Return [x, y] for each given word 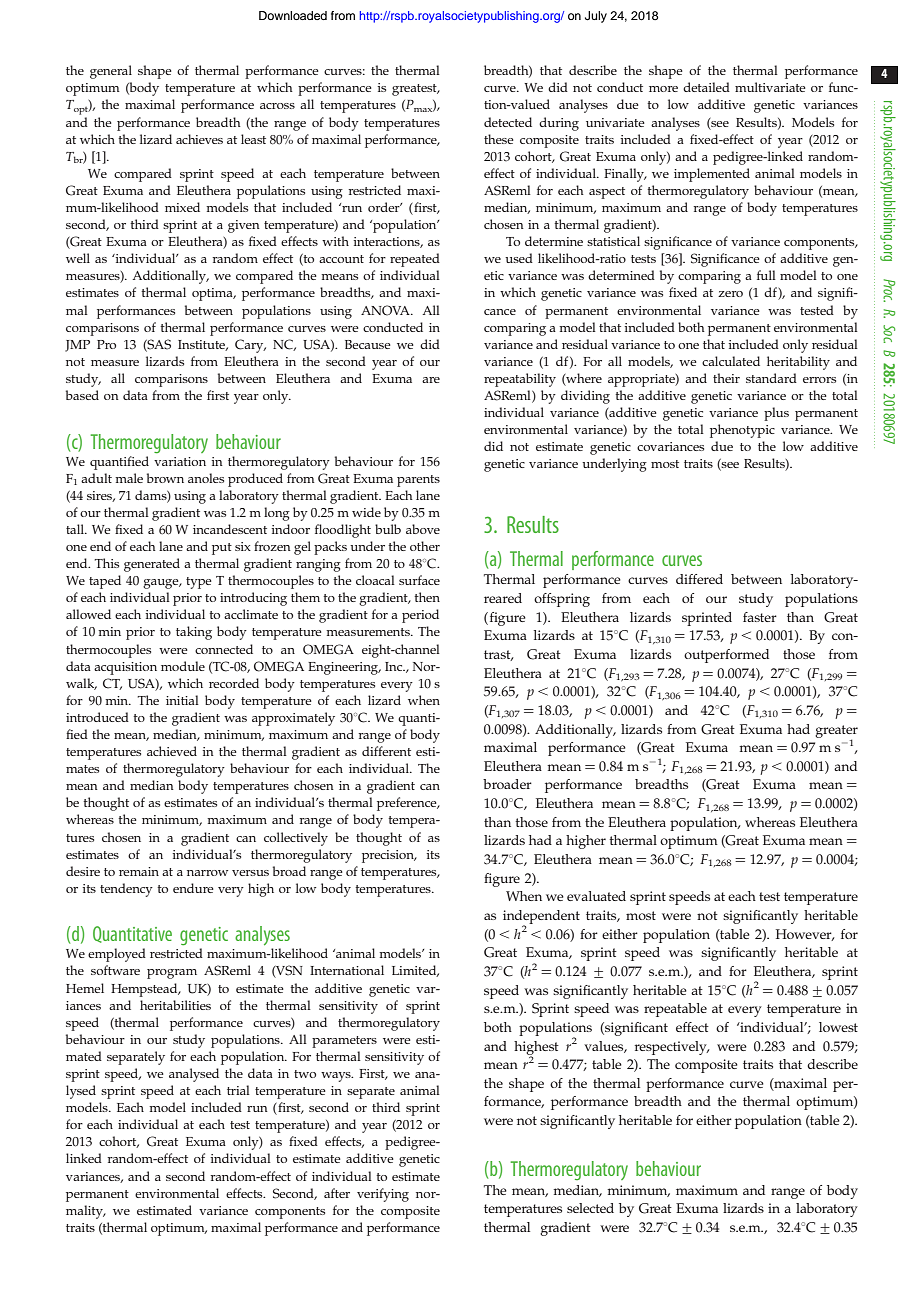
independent [541, 918]
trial [238, 1090]
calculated [731, 361]
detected [508, 122]
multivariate [770, 87]
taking [194, 633]
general [111, 72]
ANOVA [386, 310]
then [427, 597]
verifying [383, 1195]
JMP [77, 346]
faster [760, 617]
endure [193, 888]
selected [590, 1208]
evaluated [596, 896]
